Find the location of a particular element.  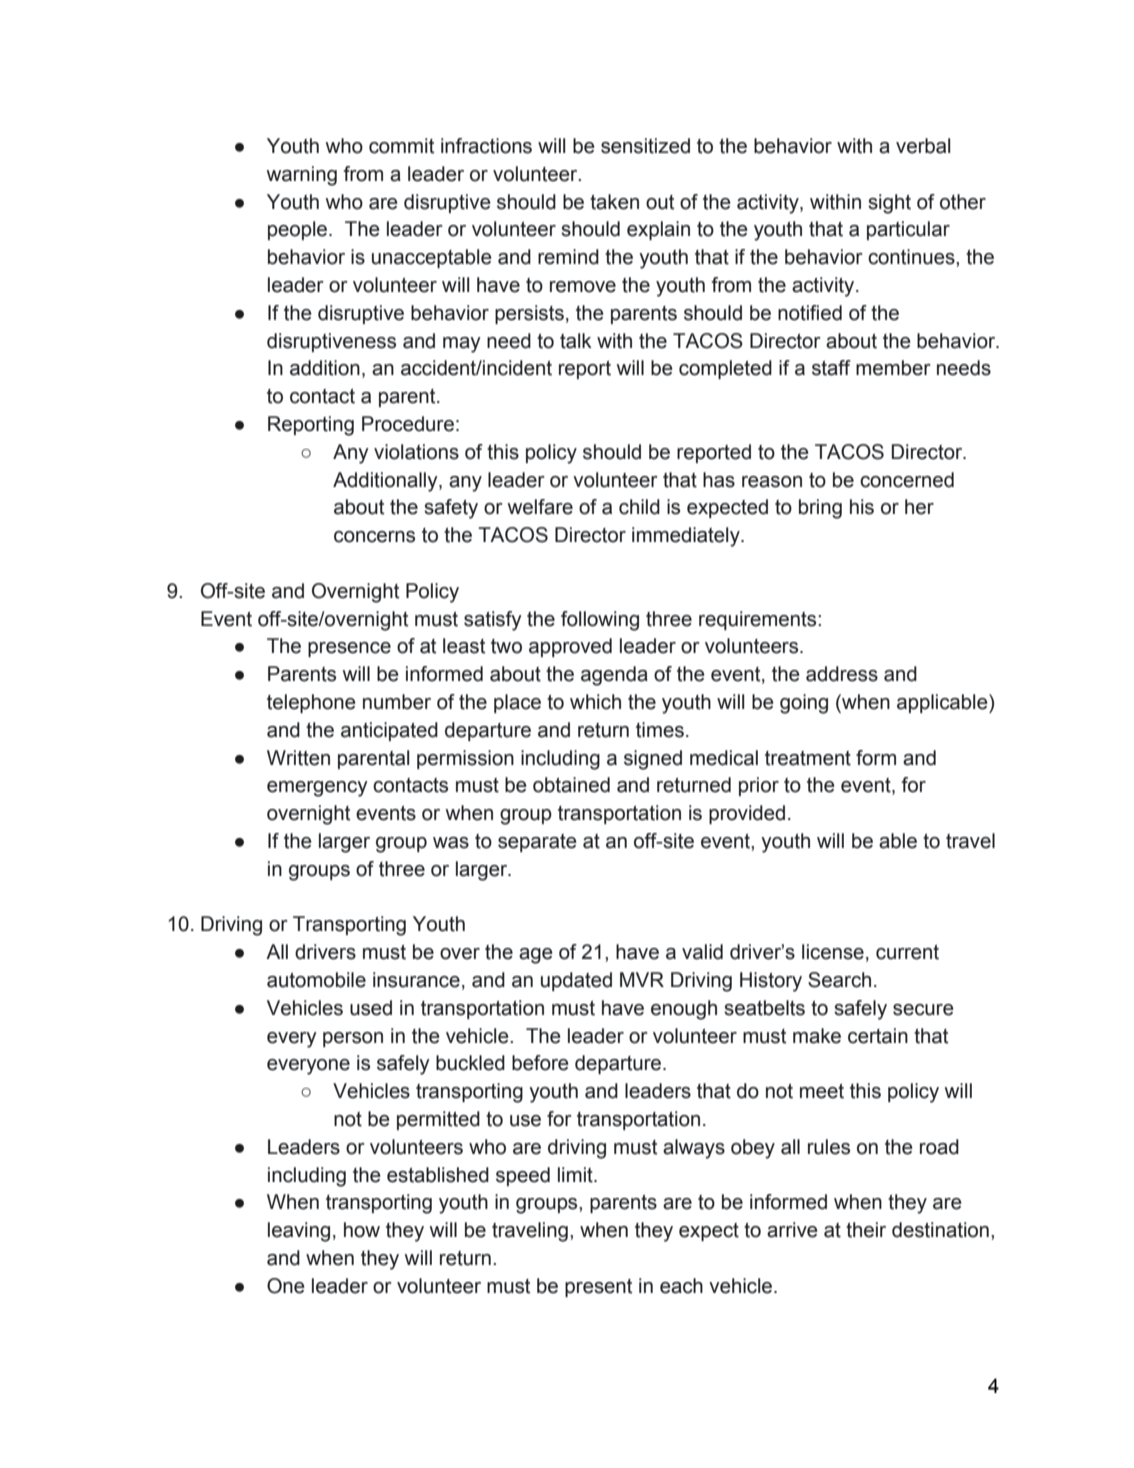

how is located at coordinates (362, 1230).
